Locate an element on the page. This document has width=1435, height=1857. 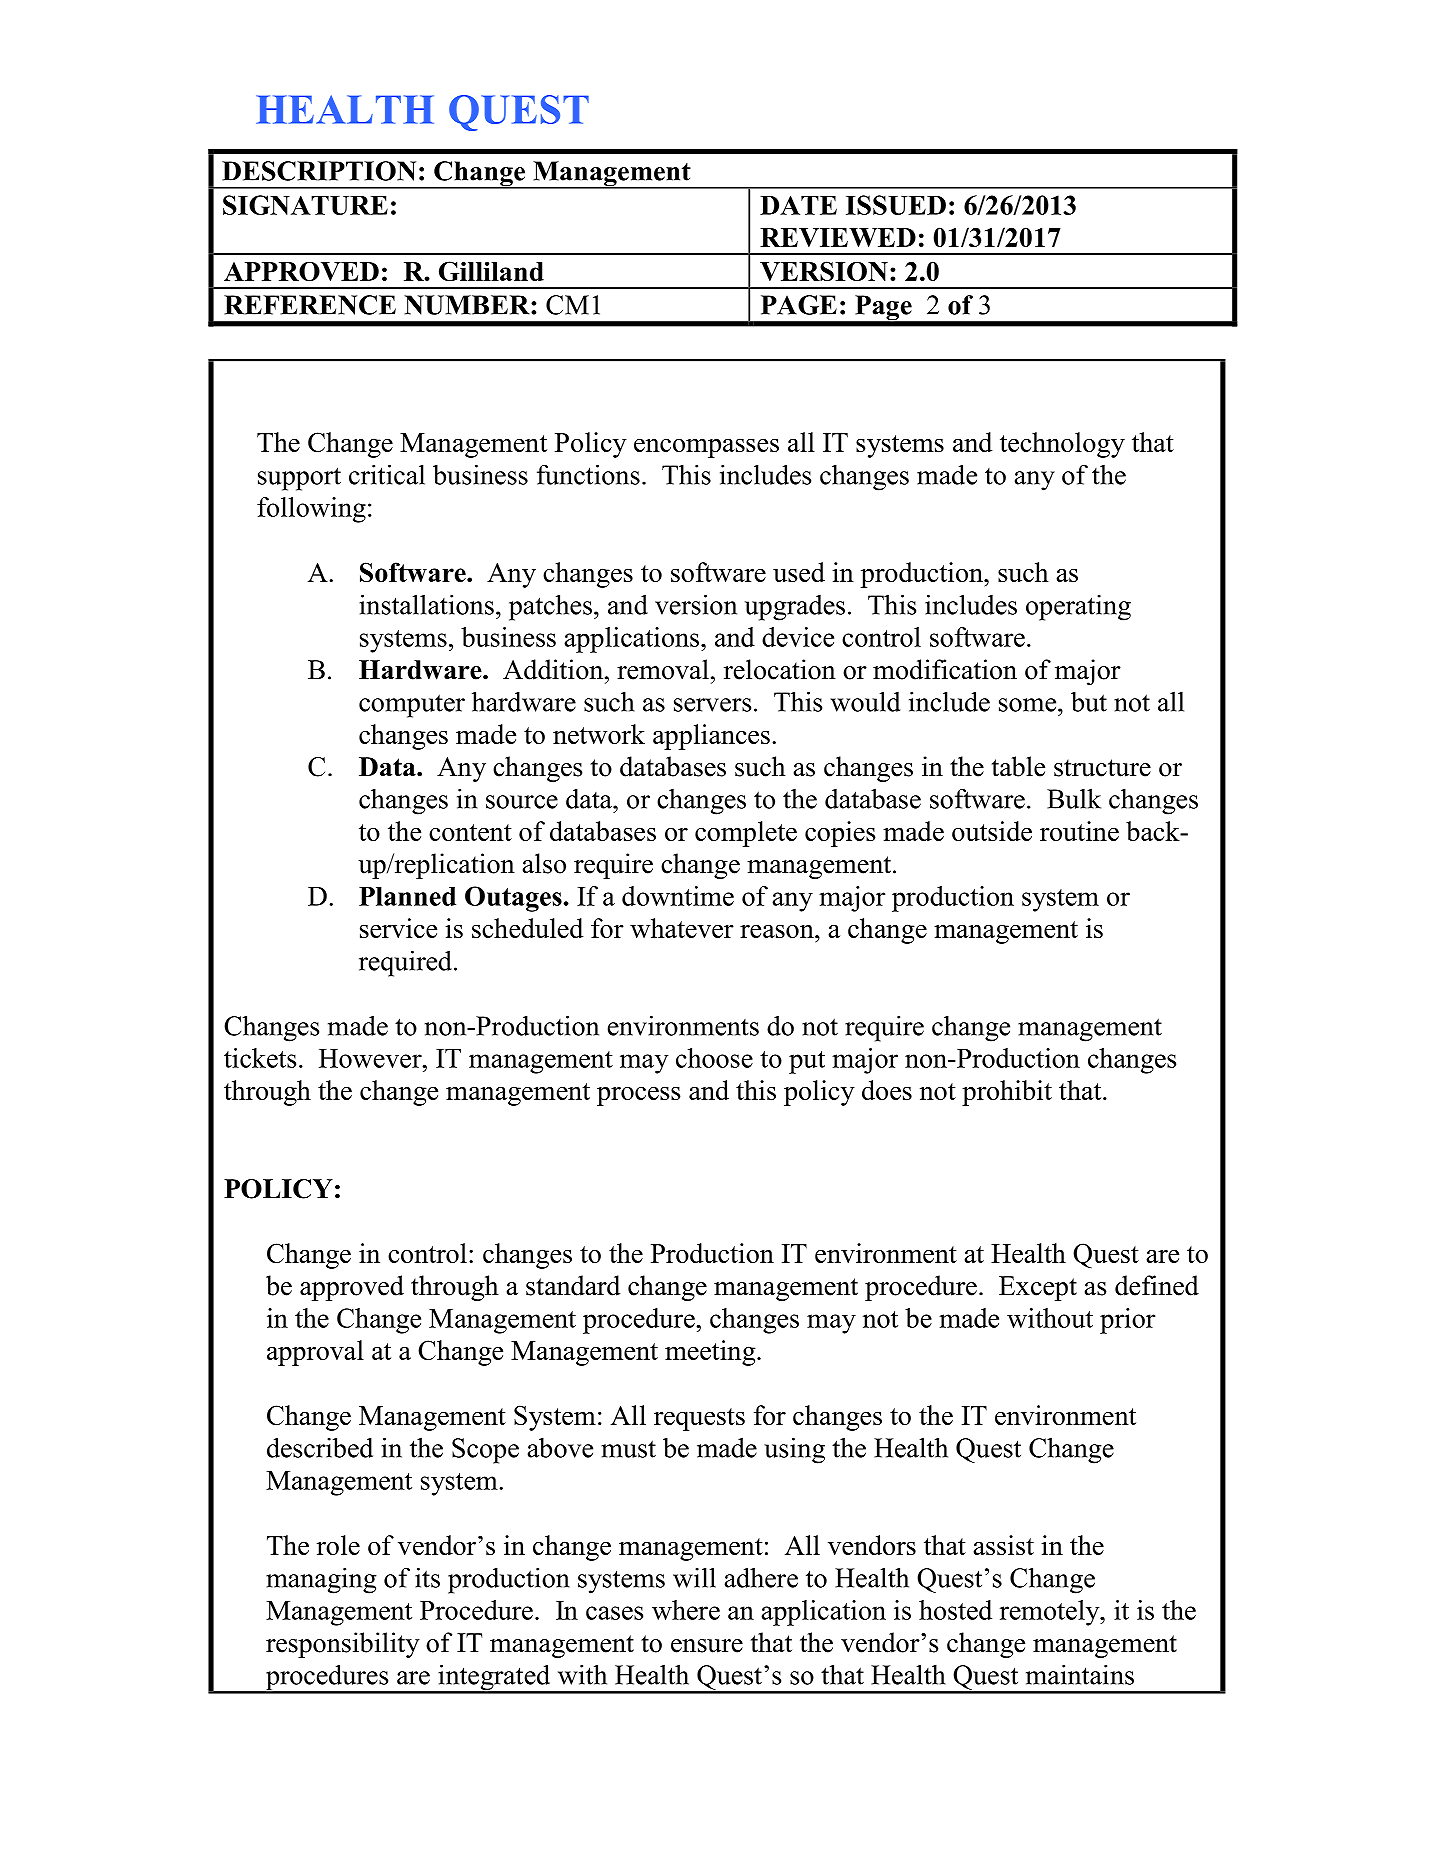
responsibility is located at coordinates (343, 1645).
